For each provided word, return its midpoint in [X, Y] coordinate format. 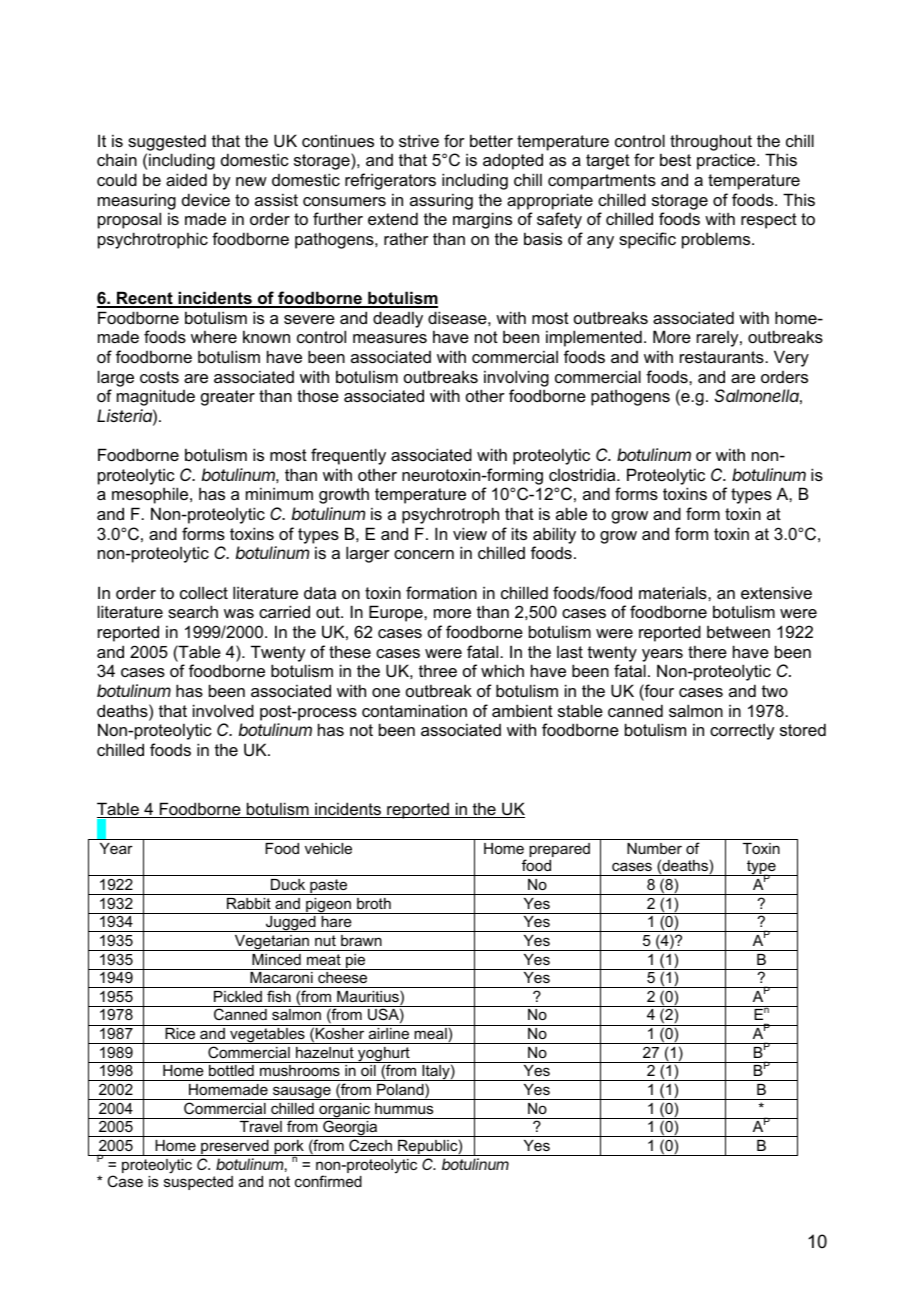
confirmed [328, 1181]
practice [727, 161]
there [707, 651]
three [438, 670]
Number [654, 848]
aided [186, 179]
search [193, 611]
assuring [441, 201]
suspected [198, 1183]
